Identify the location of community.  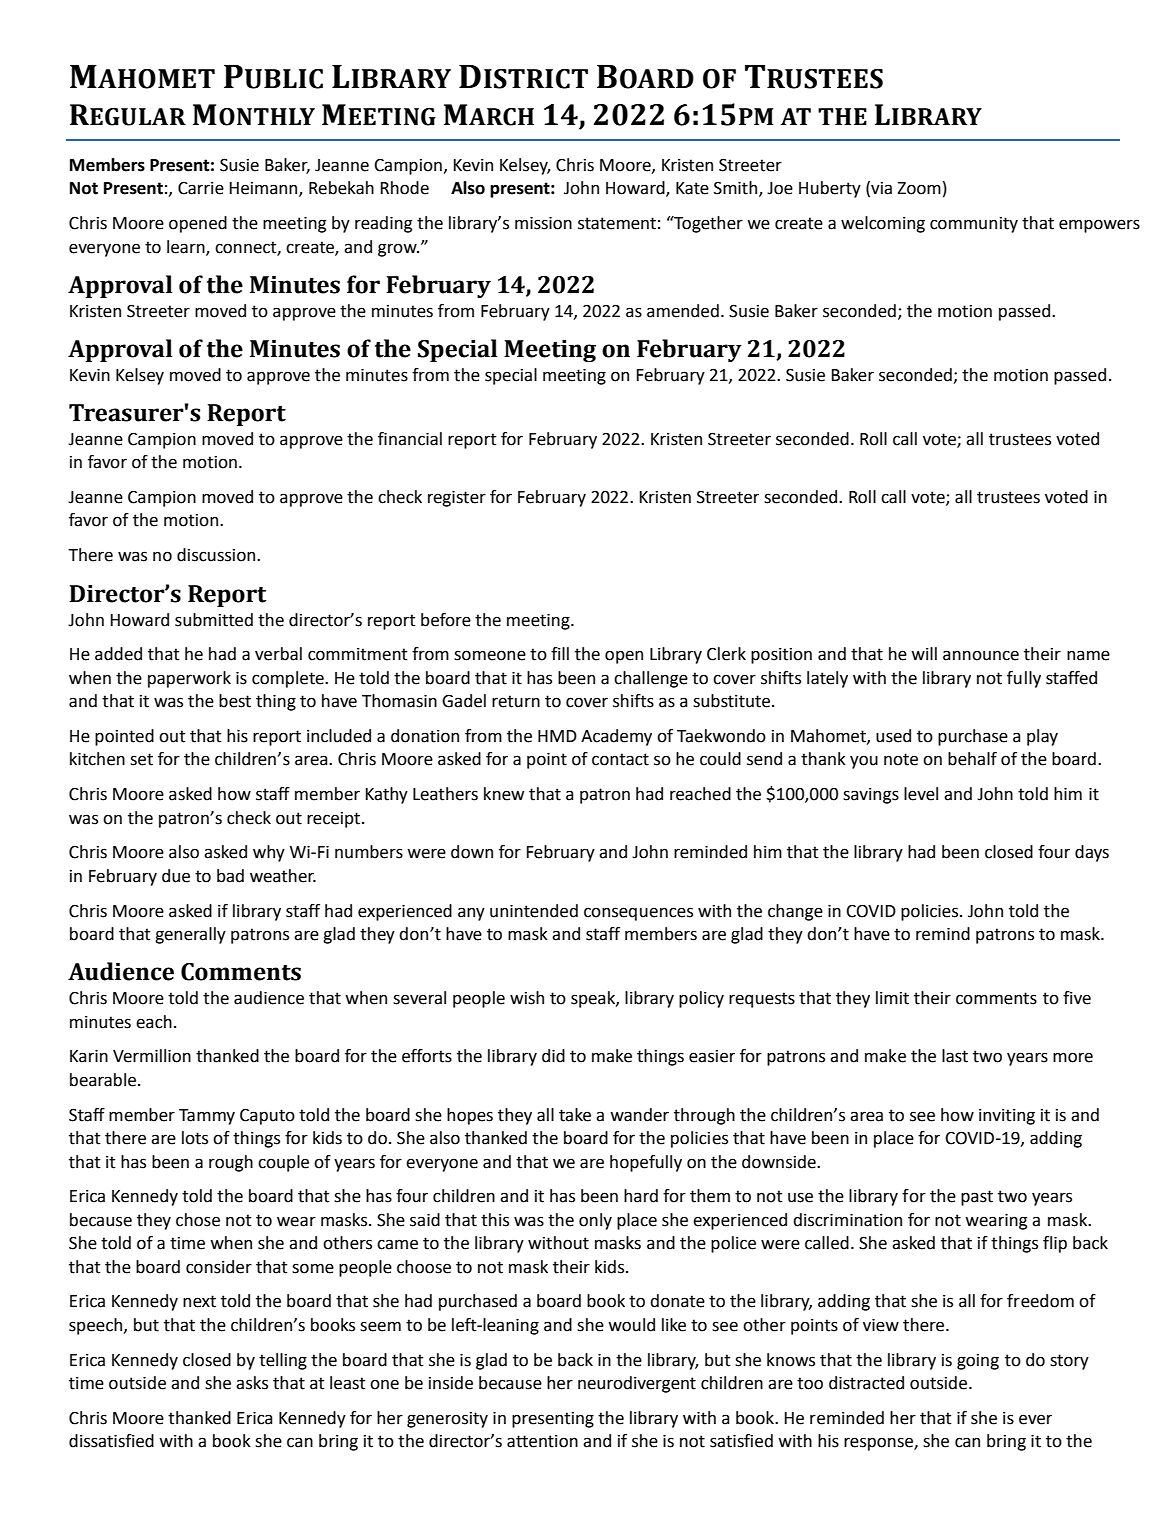
(974, 225).
